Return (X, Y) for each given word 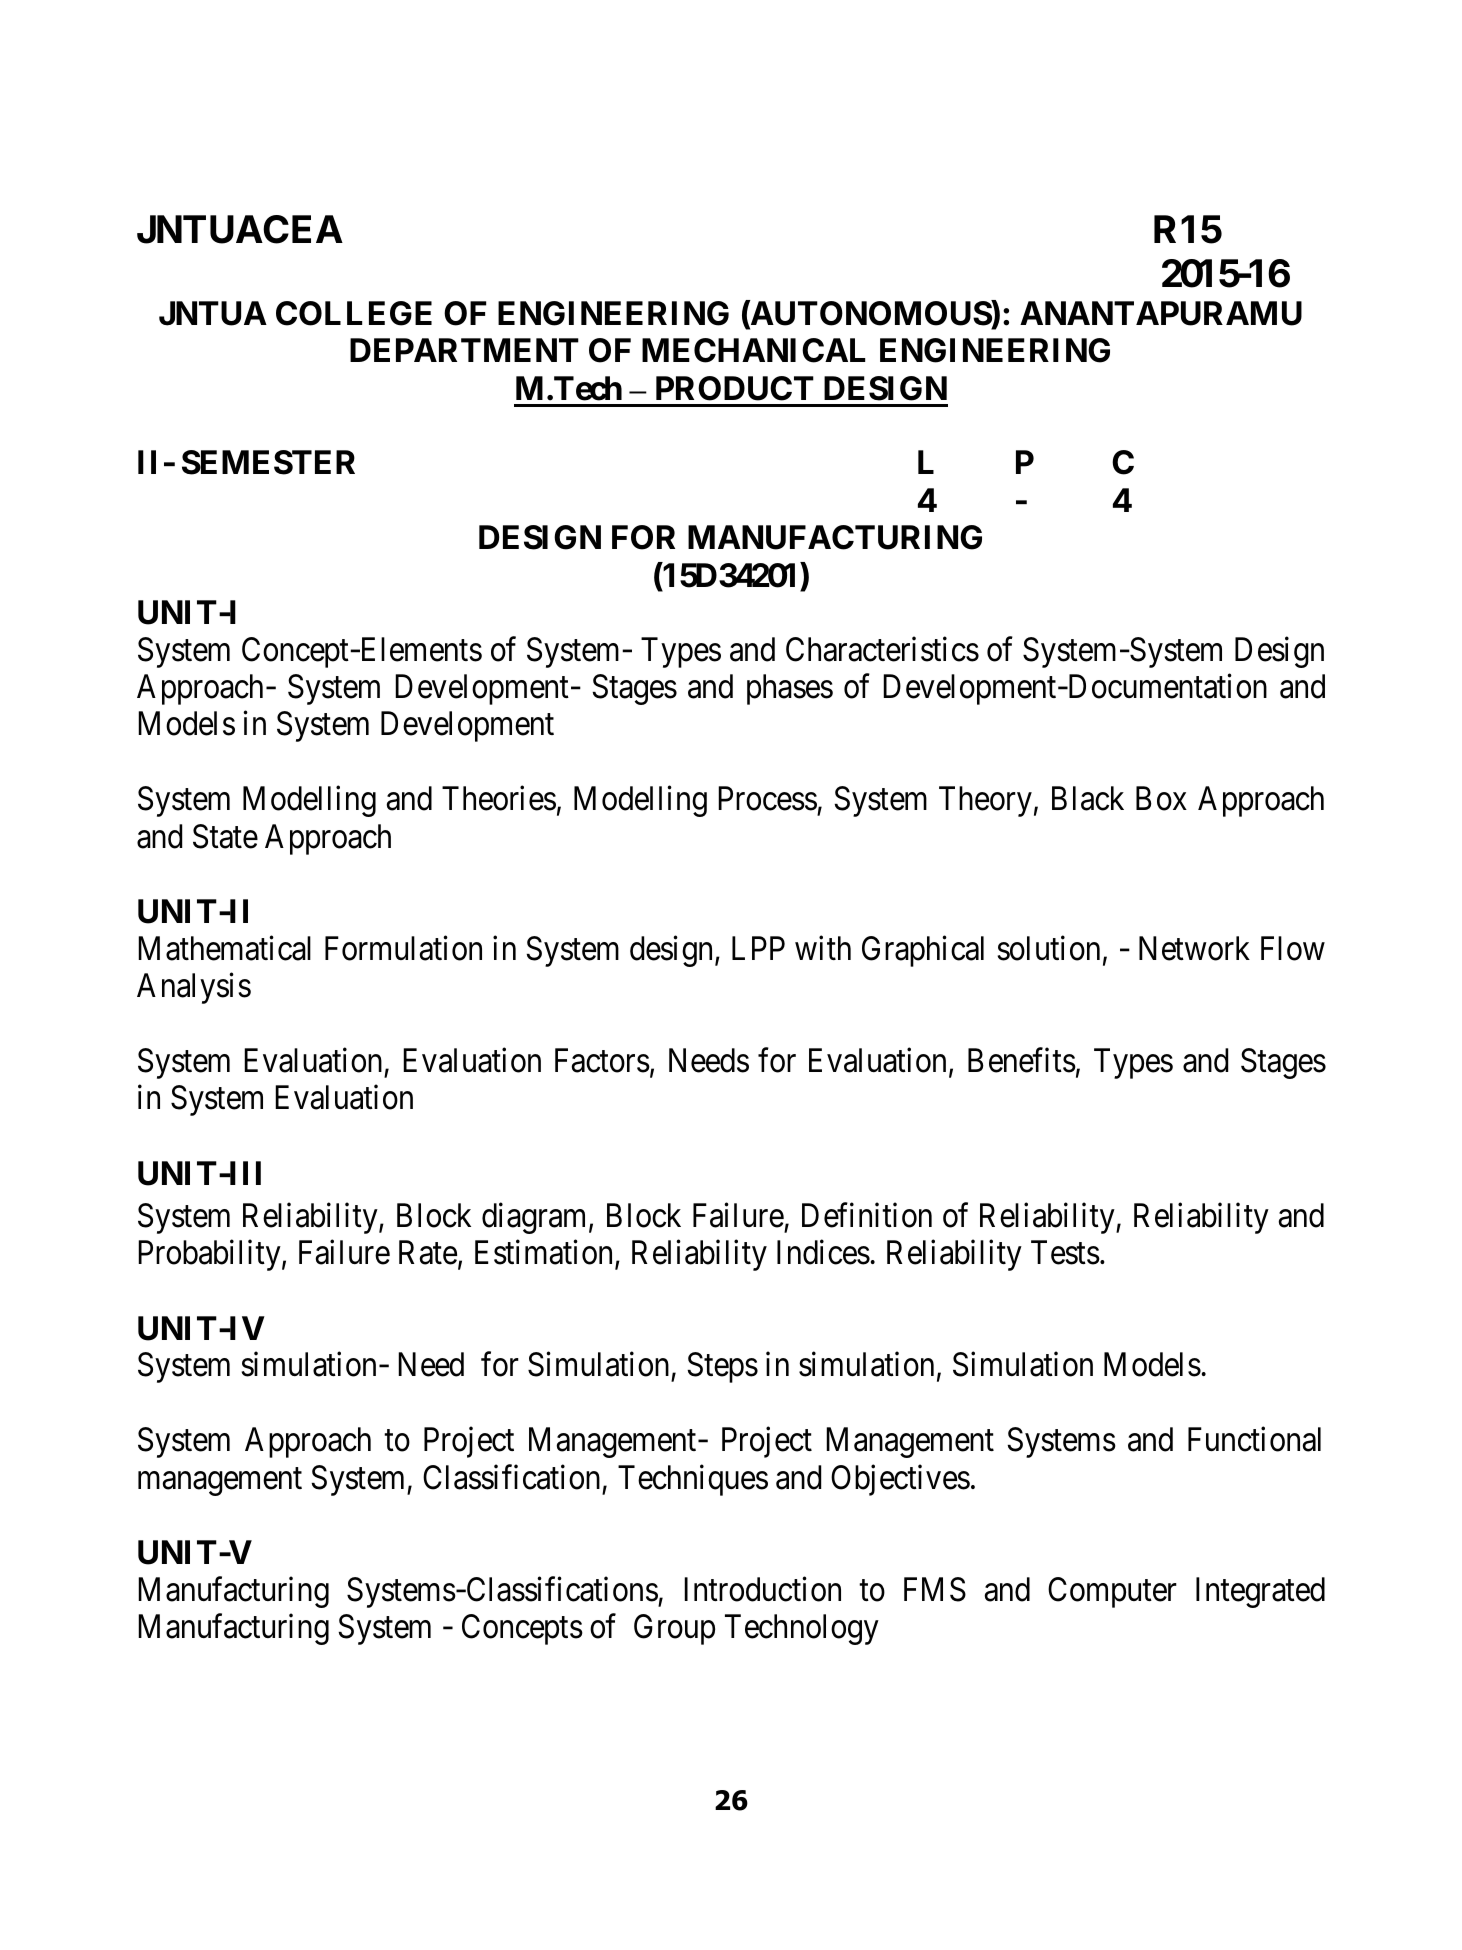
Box (1161, 799)
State (225, 836)
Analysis (194, 988)
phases (790, 689)
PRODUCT (735, 388)
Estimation (545, 1254)
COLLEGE (354, 313)
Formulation (403, 948)
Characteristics (882, 649)
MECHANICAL (753, 350)
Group (674, 1629)
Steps (722, 1367)
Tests (1065, 1253)
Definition (867, 1215)
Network (1194, 948)
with (823, 948)
